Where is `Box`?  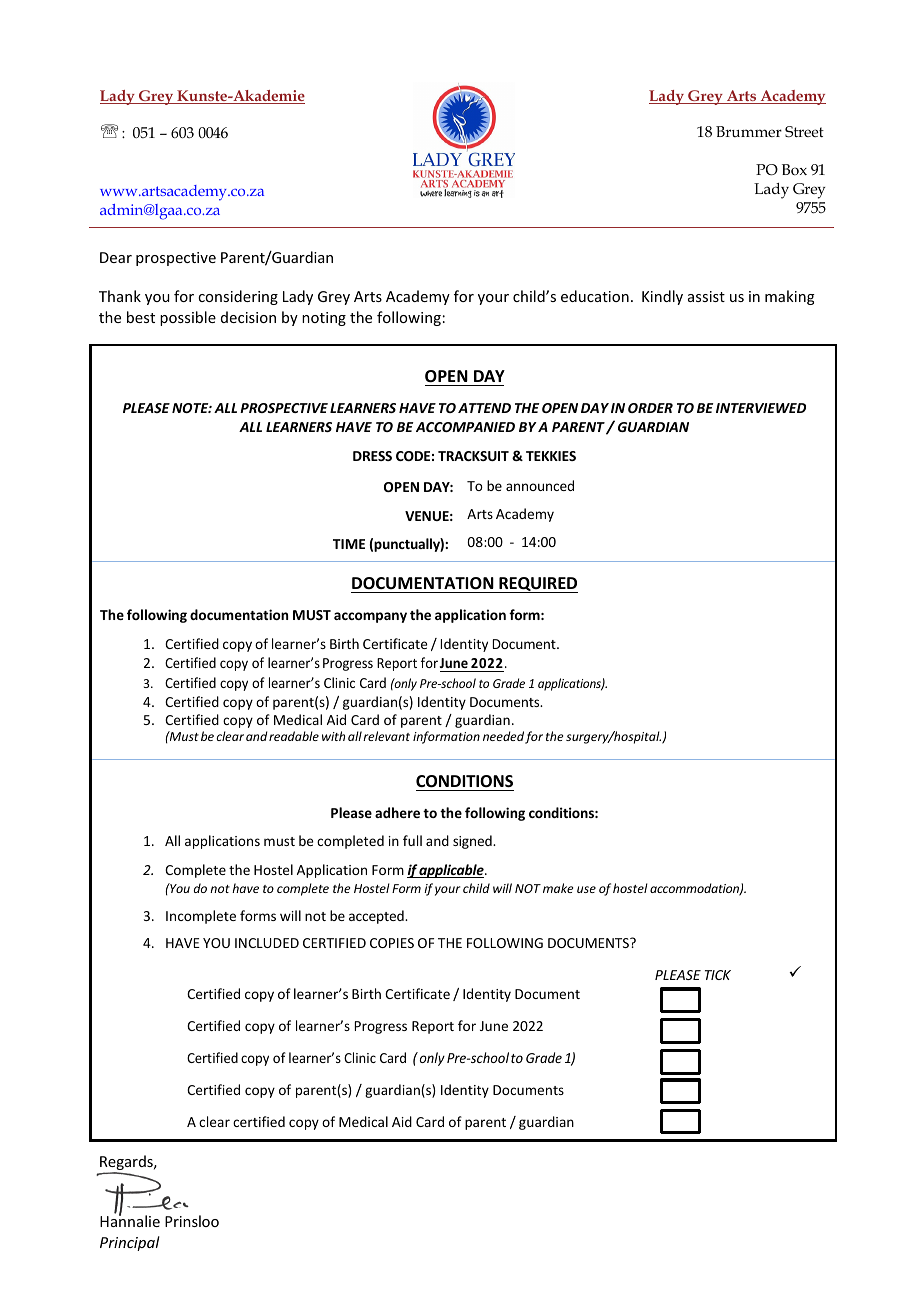 Box is located at coordinates (794, 170).
